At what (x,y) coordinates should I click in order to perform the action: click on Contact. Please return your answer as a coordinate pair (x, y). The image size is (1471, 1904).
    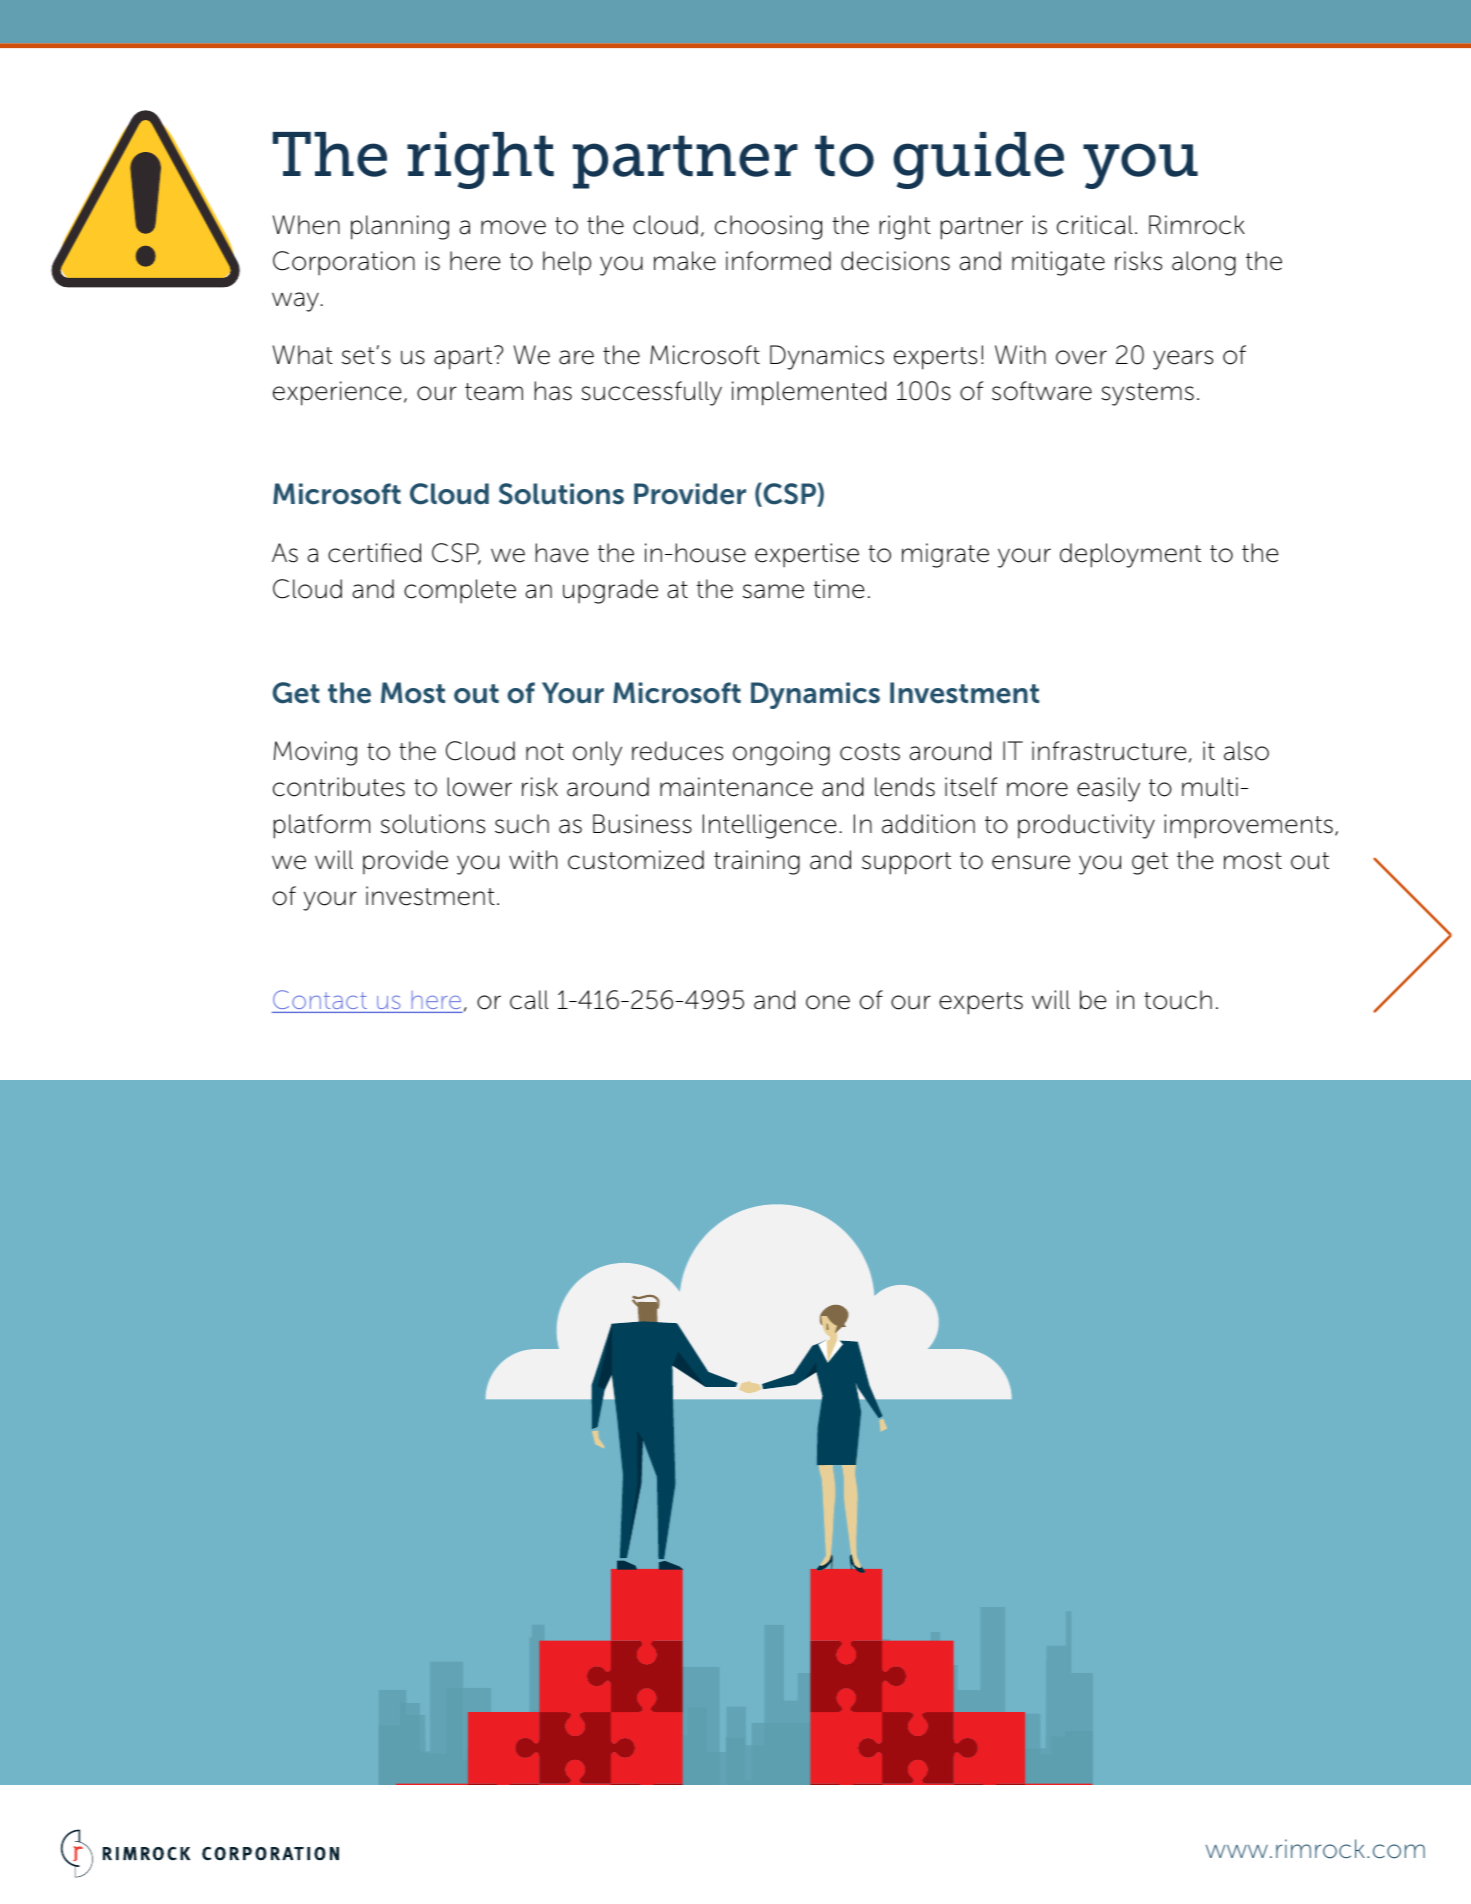
    Looking at the image, I should click on (321, 1001).
